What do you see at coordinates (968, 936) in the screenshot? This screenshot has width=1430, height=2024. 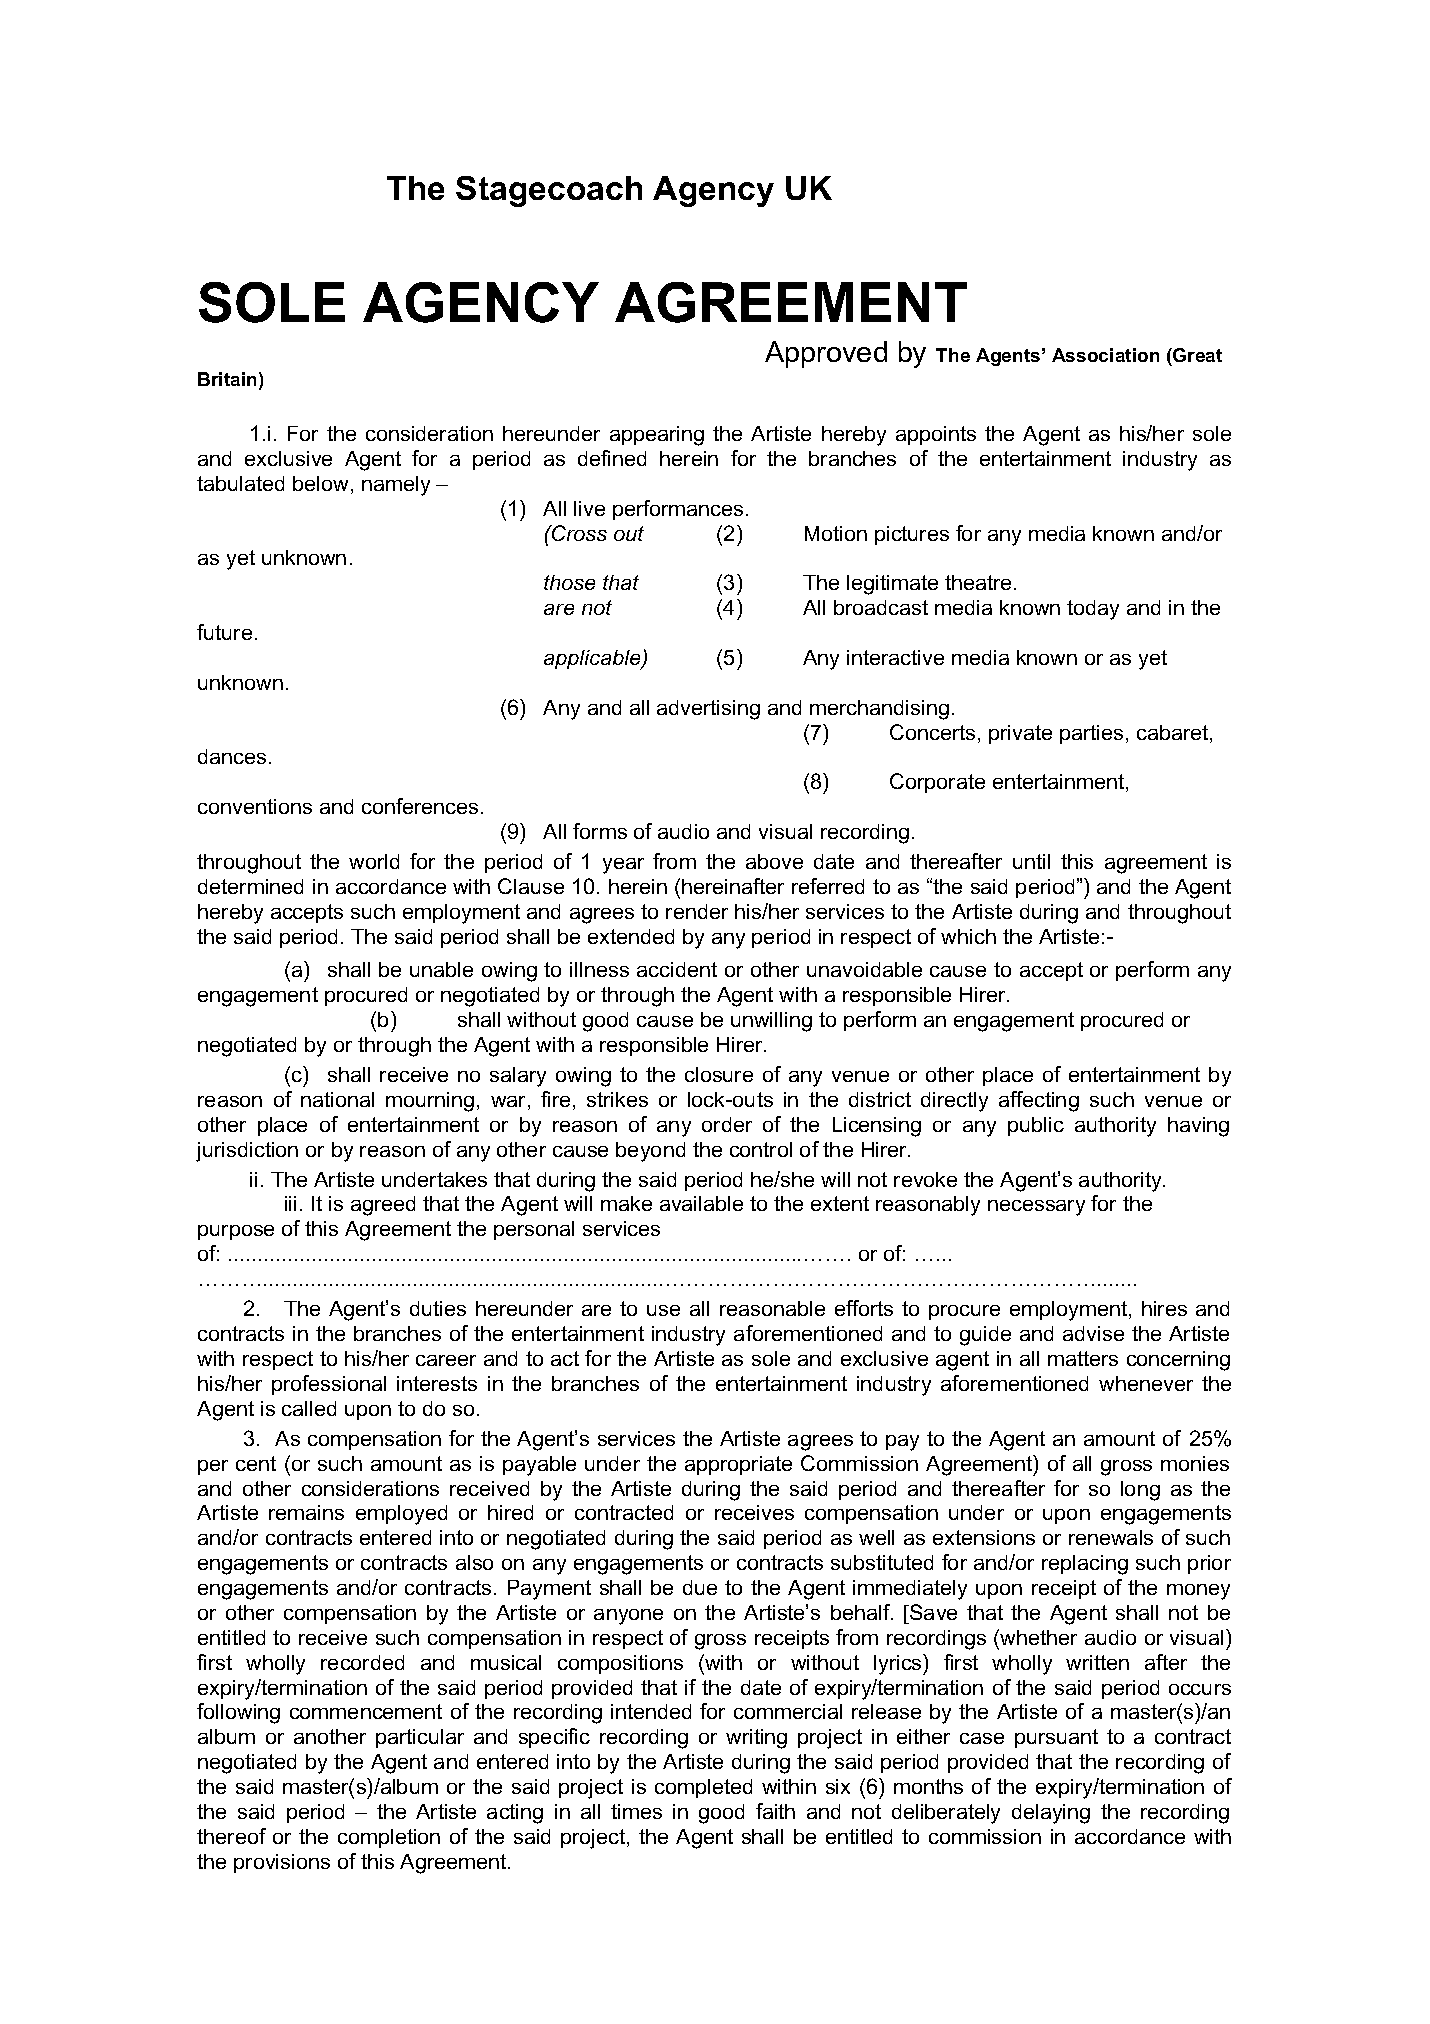 I see `which` at bounding box center [968, 936].
